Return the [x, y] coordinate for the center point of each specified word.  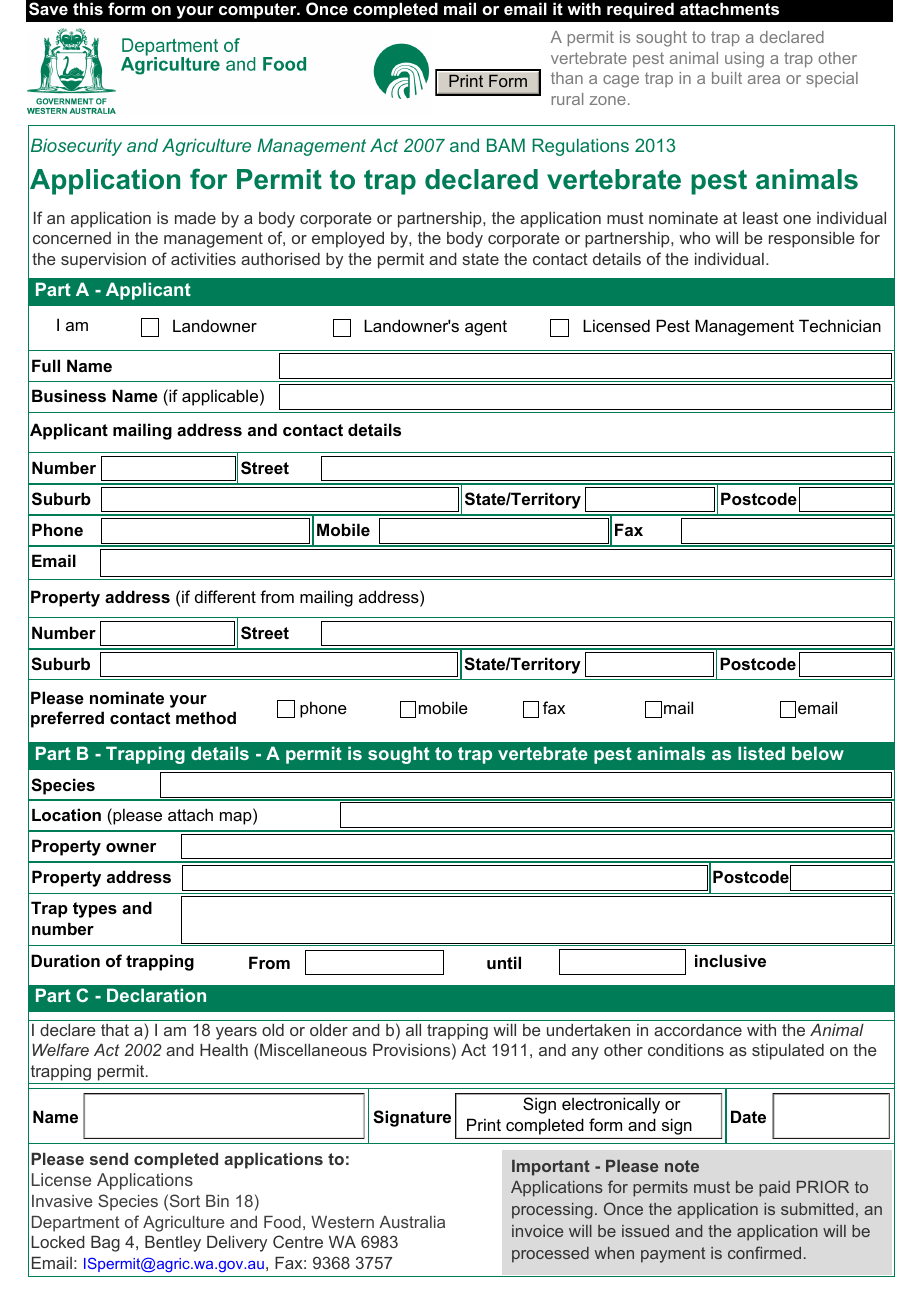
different [225, 596]
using [744, 60]
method [206, 717]
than [567, 78]
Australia [412, 1222]
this [88, 8]
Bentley [173, 1244]
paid [774, 1189]
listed [761, 753]
